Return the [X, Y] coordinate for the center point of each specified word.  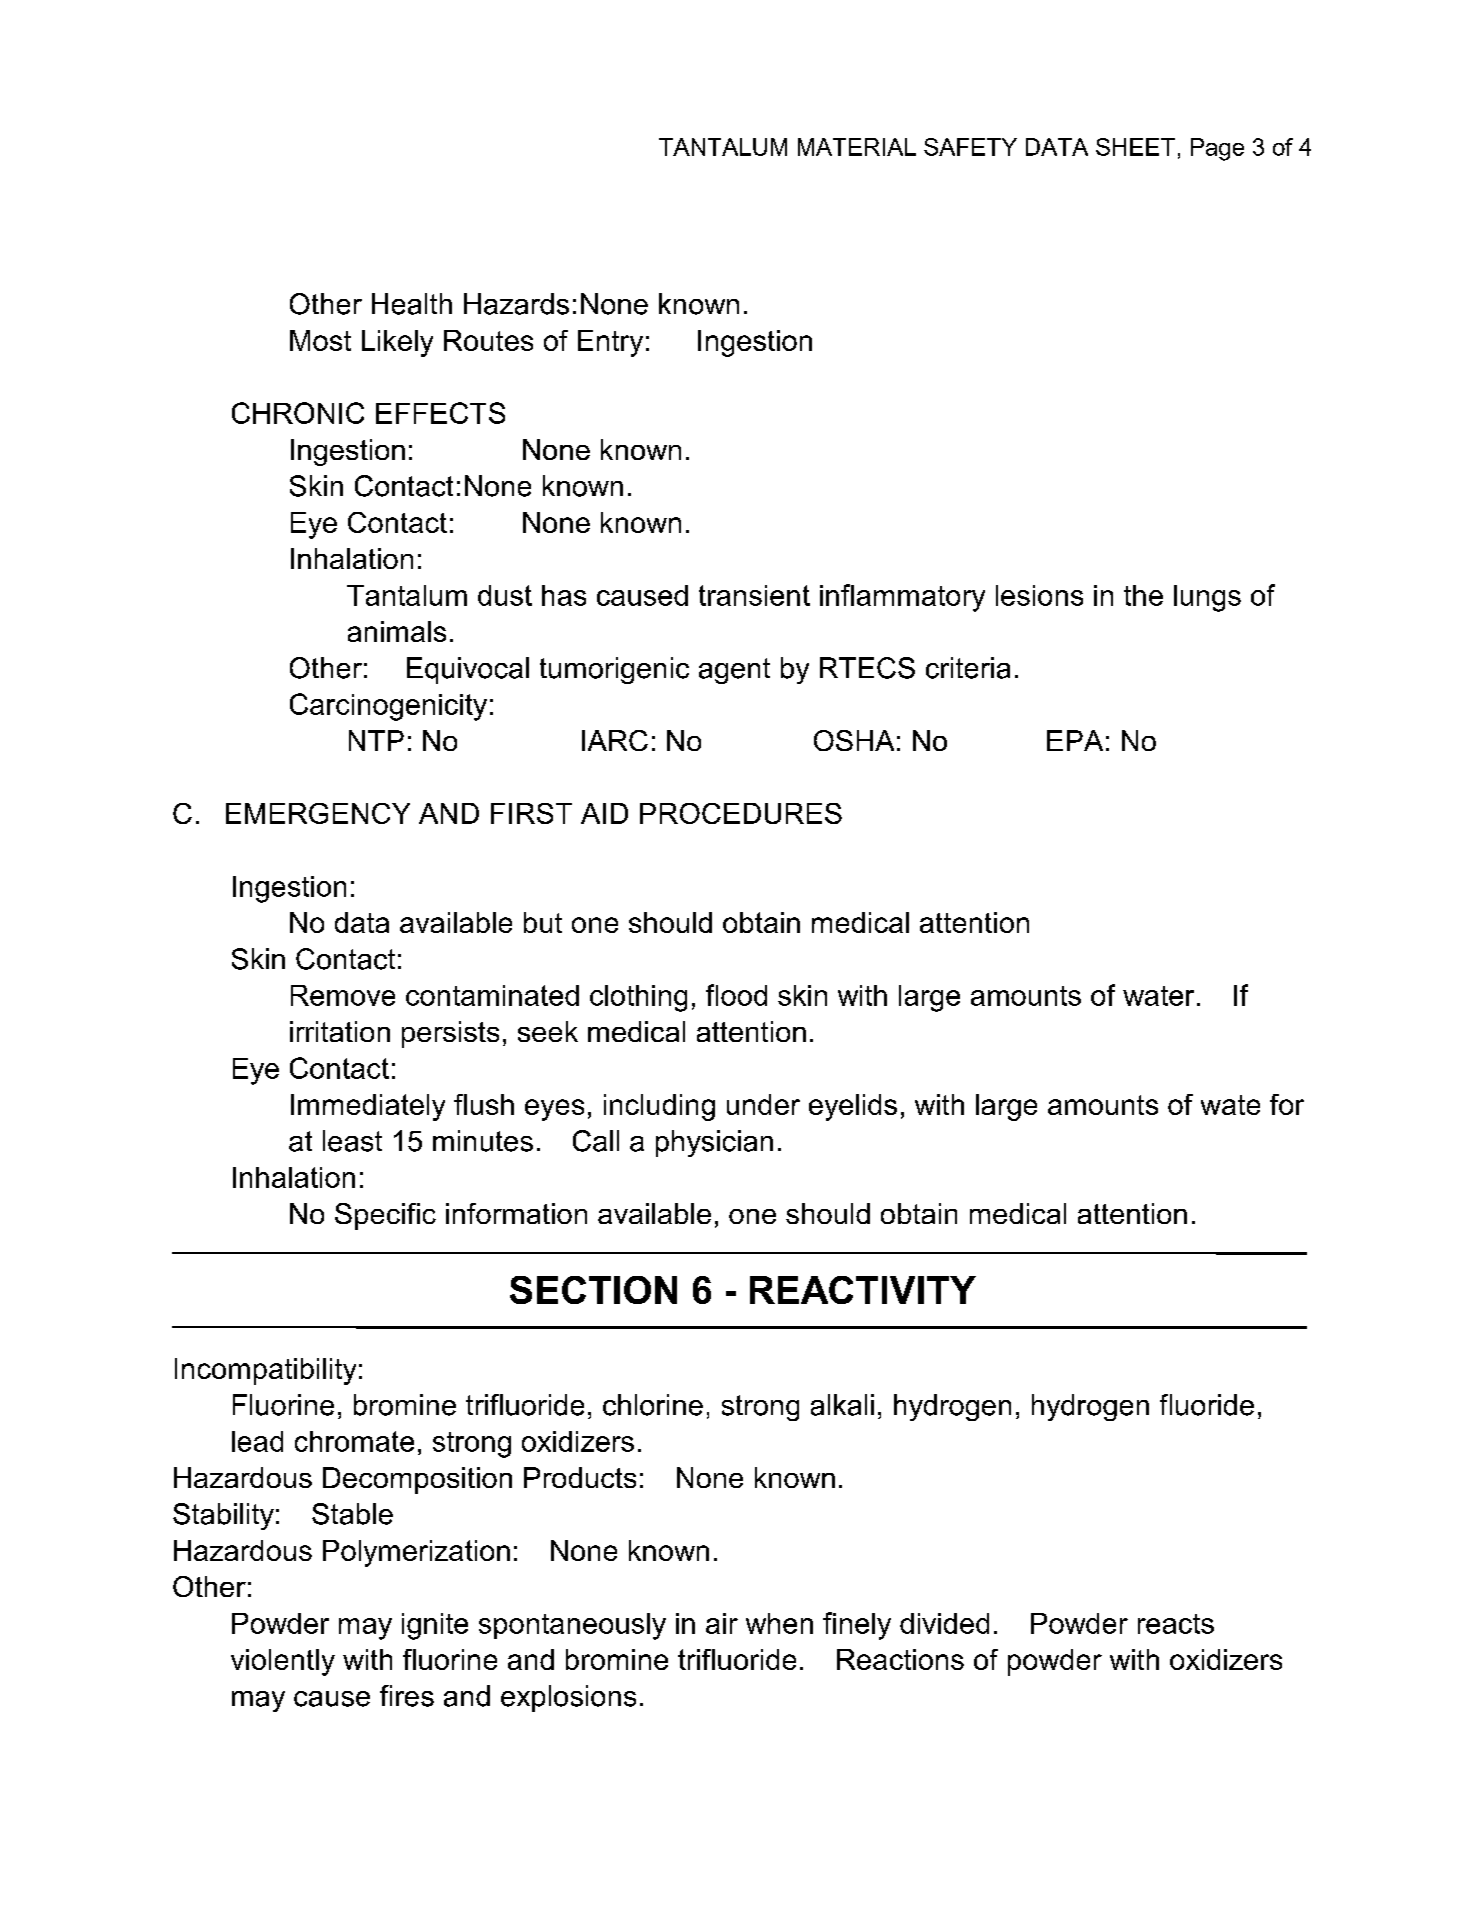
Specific [385, 1216]
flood [736, 995]
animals [397, 631]
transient [754, 595]
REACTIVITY [863, 1290]
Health [412, 304]
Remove [343, 995]
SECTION [593, 1290]
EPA [1075, 740]
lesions [1039, 595]
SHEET [1135, 147]
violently [283, 1662]
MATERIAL [857, 147]
